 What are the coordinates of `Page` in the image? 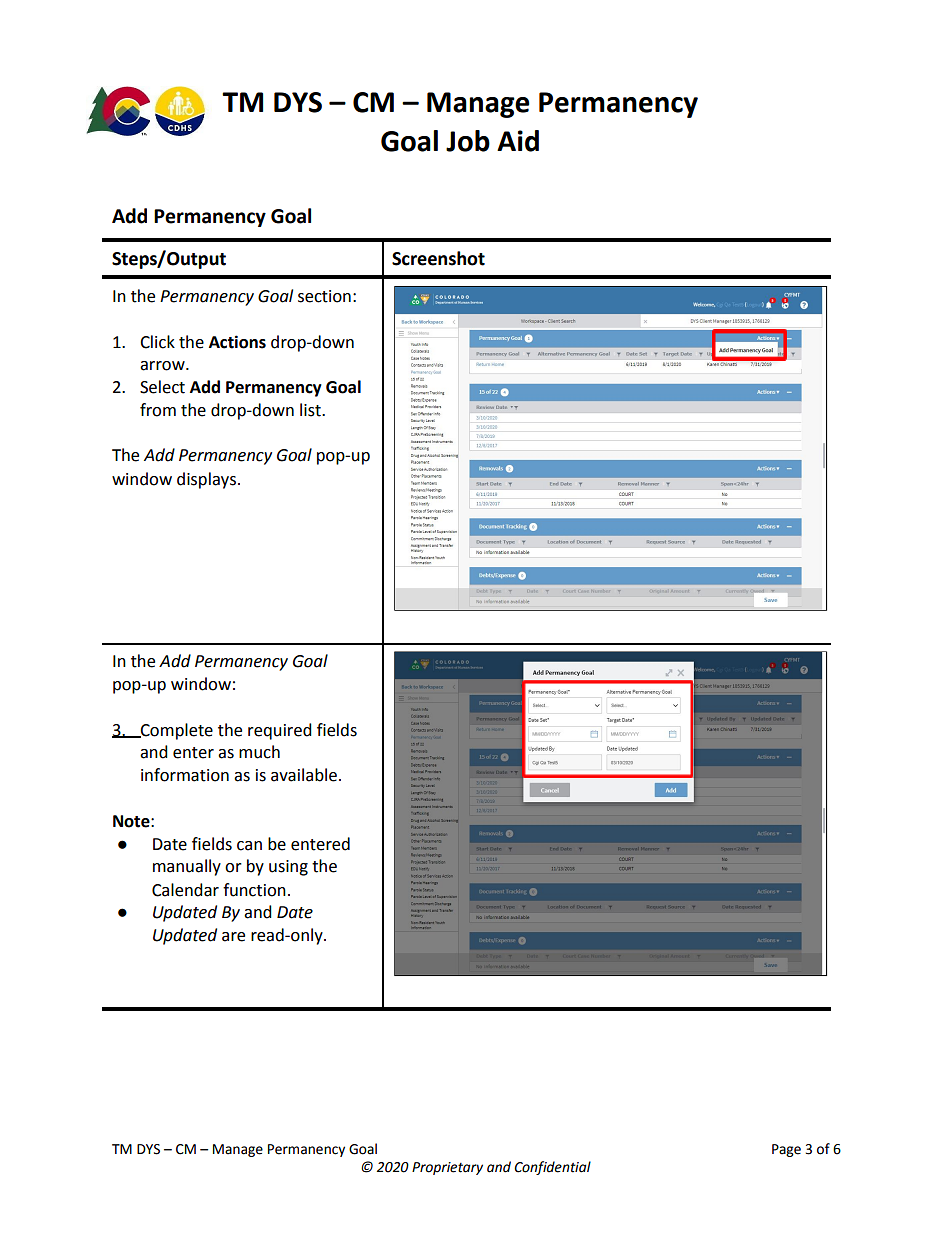 It's located at (786, 1150).
